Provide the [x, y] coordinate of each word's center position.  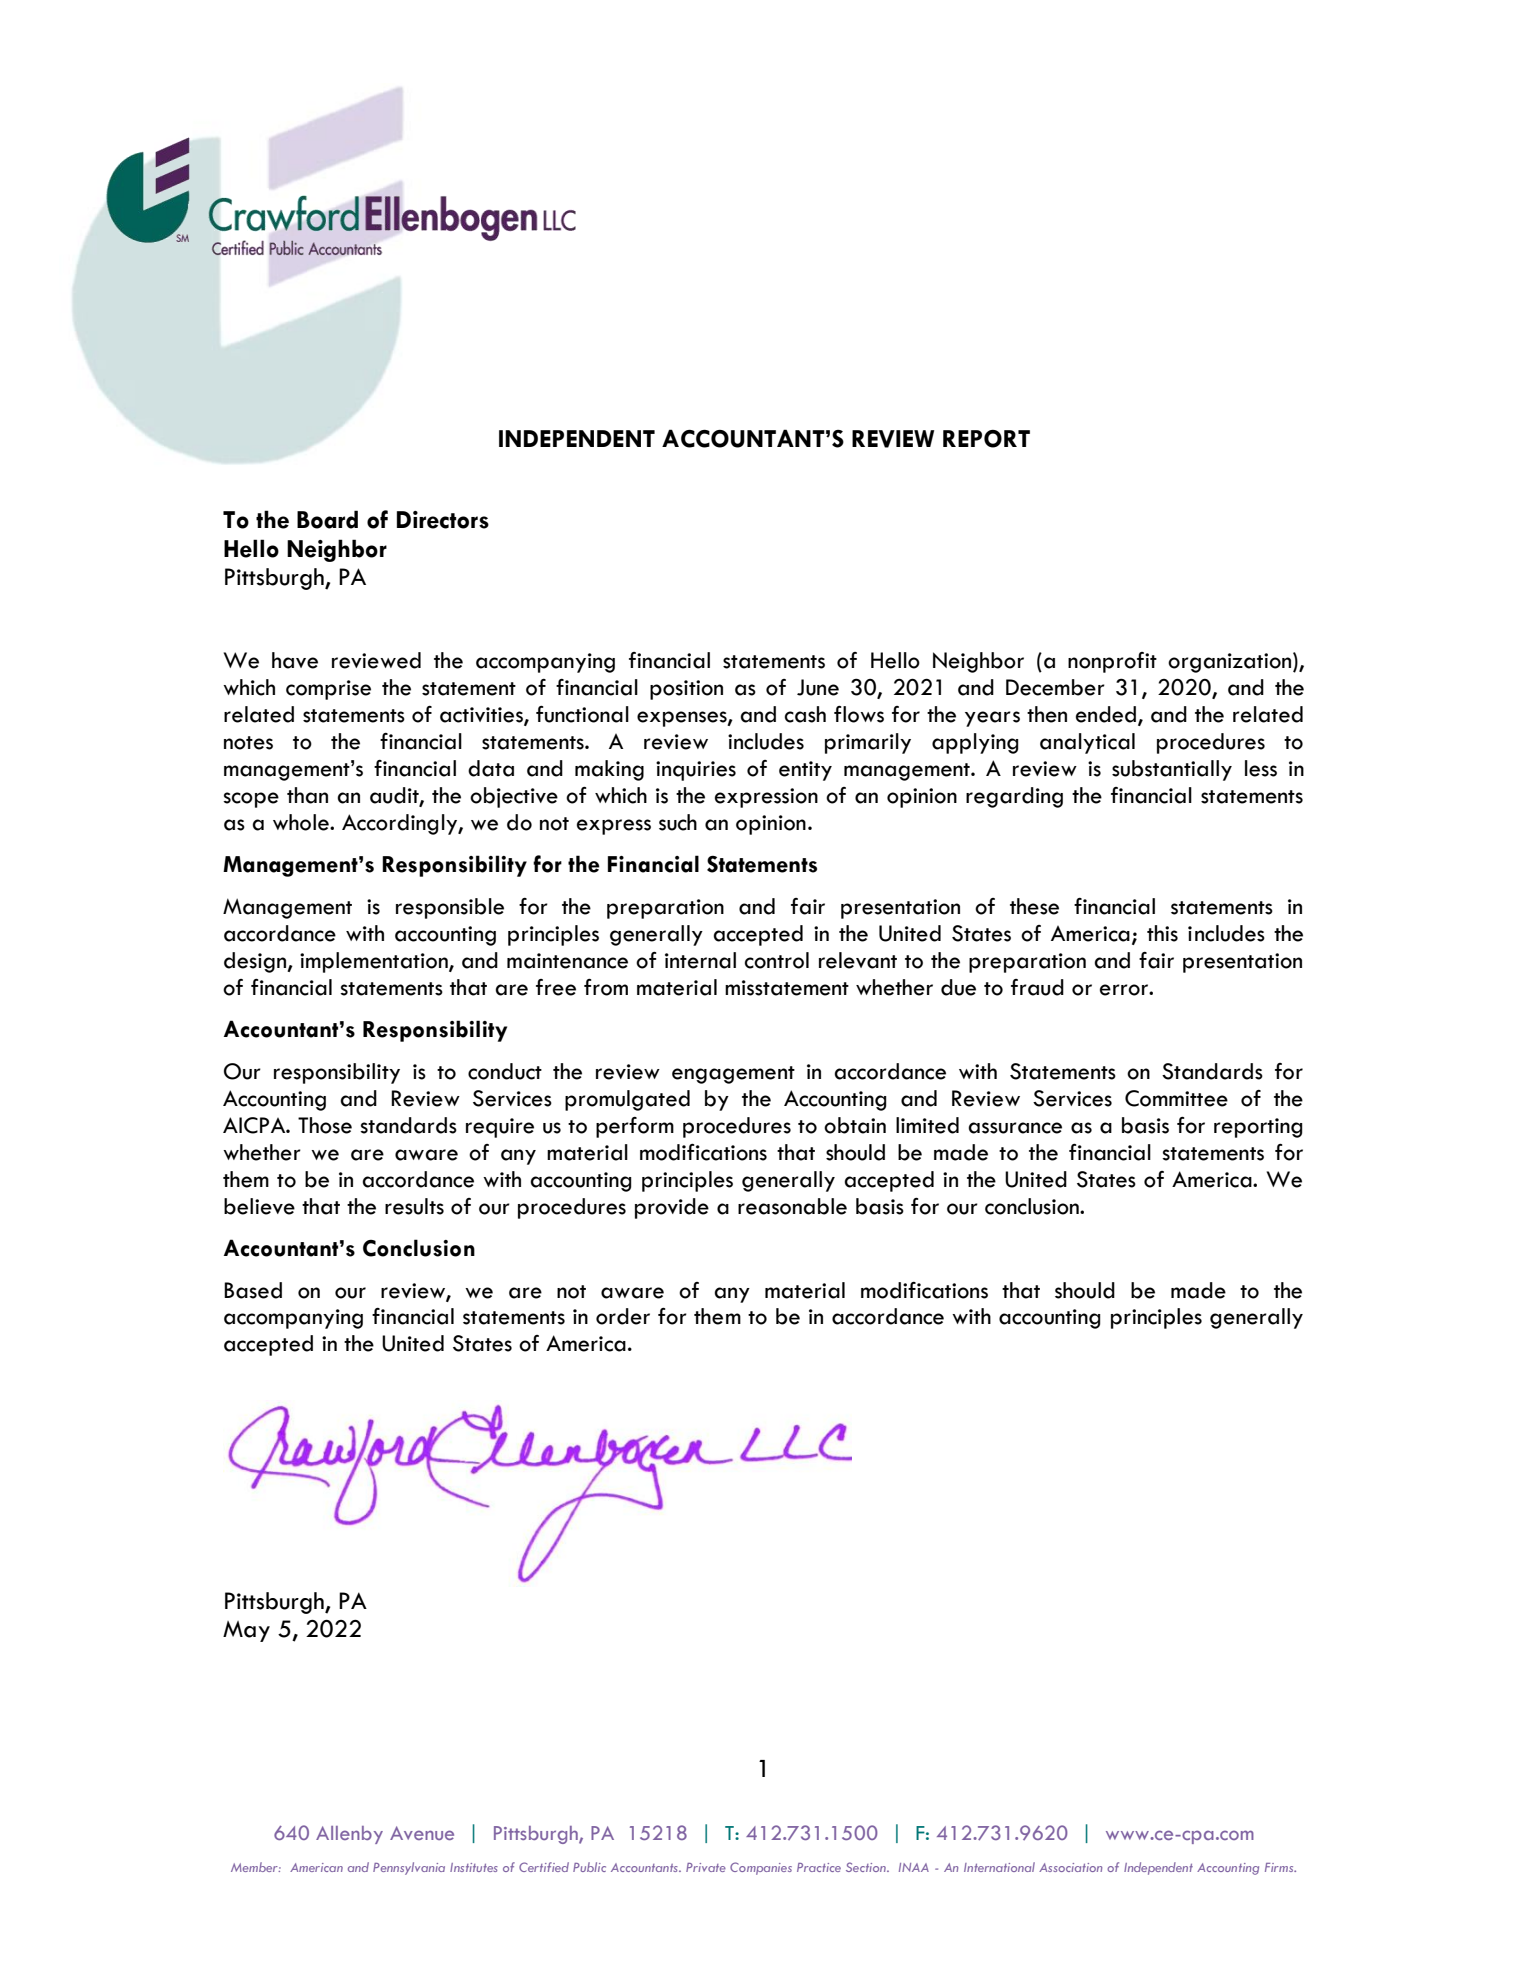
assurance [1015, 1128]
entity [805, 771]
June [818, 687]
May [246, 1631]
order [623, 1316]
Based [253, 1290]
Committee [1176, 1098]
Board [327, 519]
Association [1070, 1867]
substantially [1172, 770]
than [307, 795]
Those [325, 1125]
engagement [733, 1075]
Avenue [422, 1833]
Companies [761, 1868]
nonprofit [1112, 662]
